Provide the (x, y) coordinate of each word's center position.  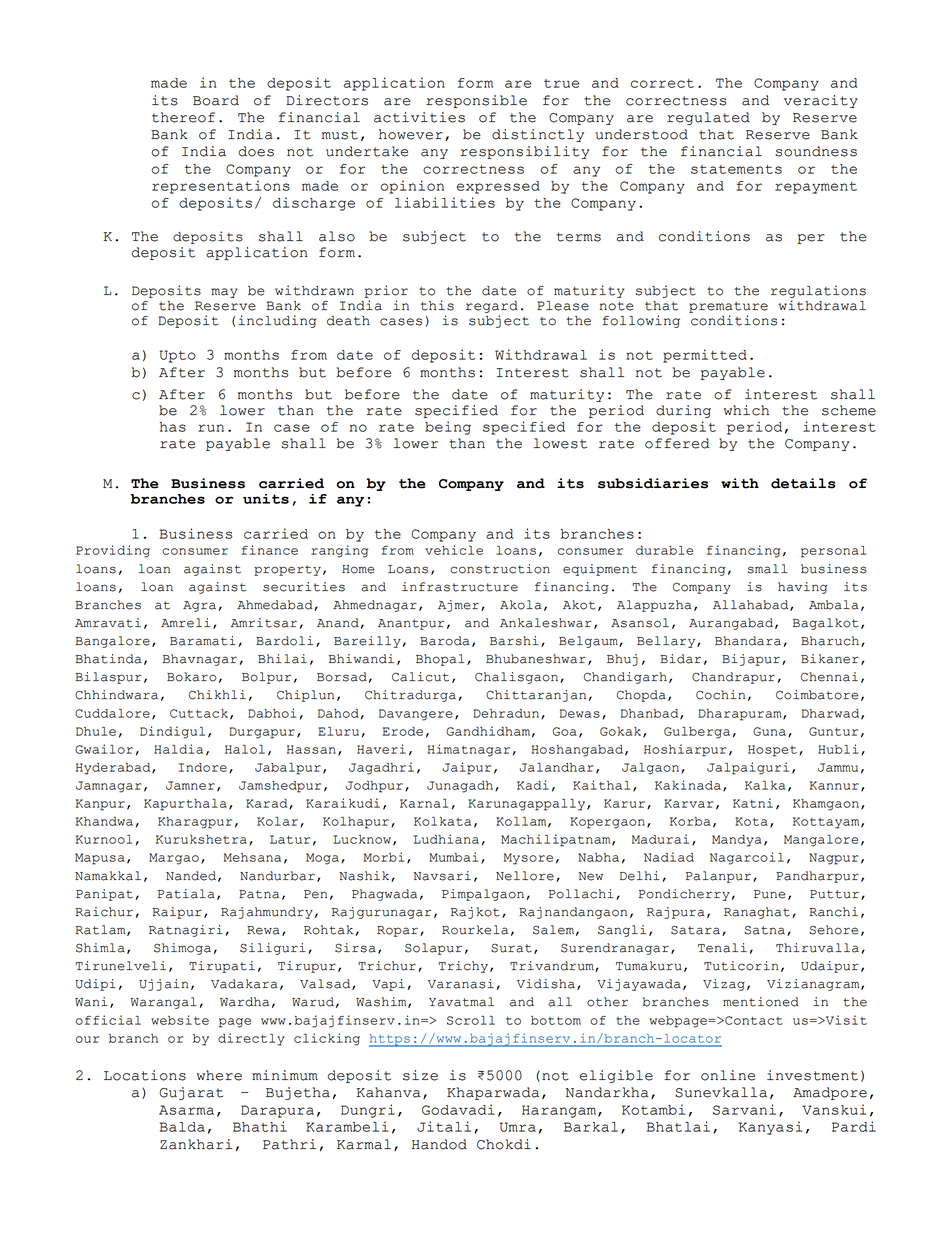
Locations (145, 1075)
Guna (769, 731)
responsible (476, 101)
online (728, 1075)
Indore (203, 767)
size (420, 1075)
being (448, 428)
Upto (178, 356)
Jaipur (467, 768)
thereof (183, 117)
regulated (708, 118)
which (746, 410)
